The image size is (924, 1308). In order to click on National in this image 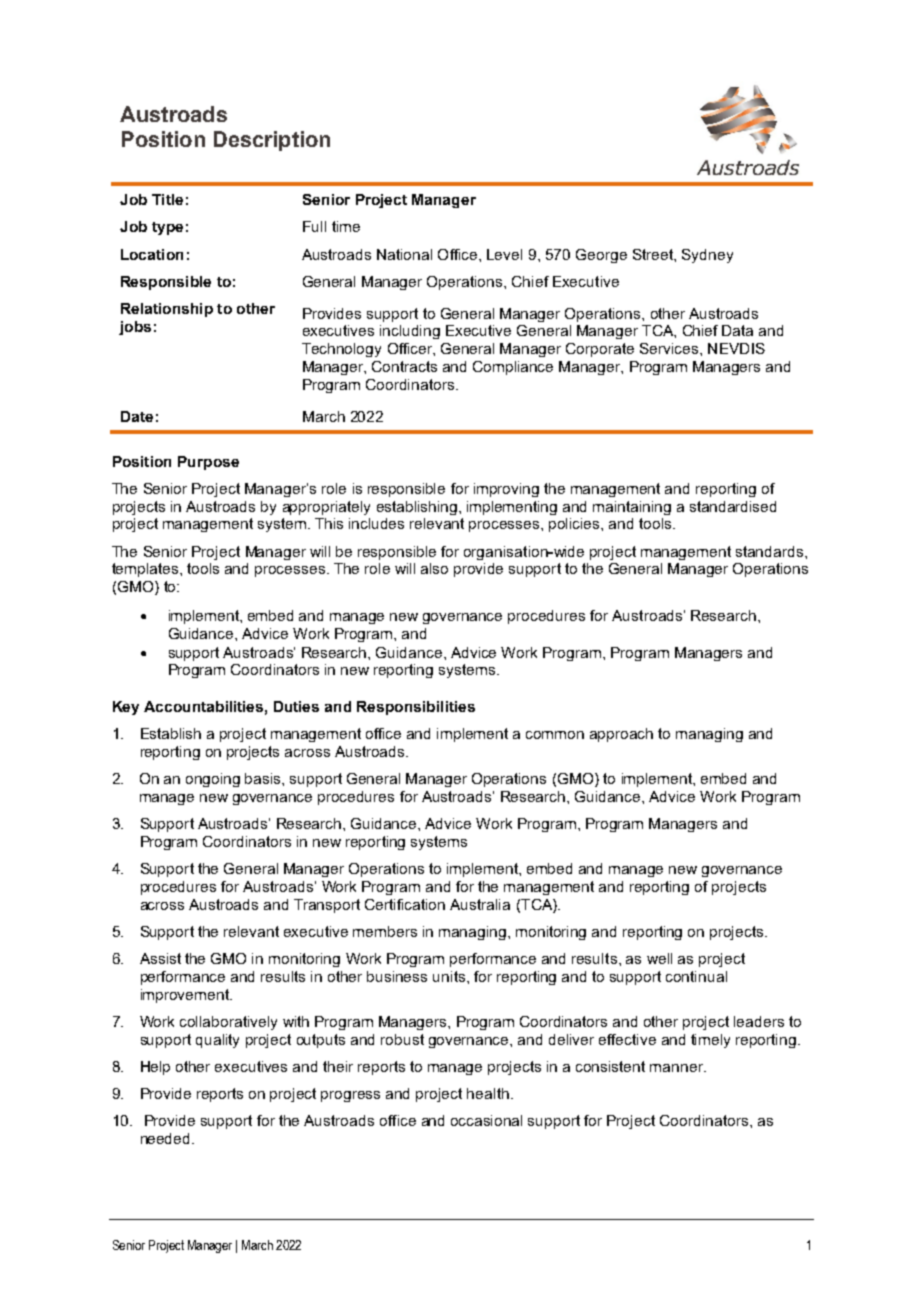, I will do `click(404, 254)`.
